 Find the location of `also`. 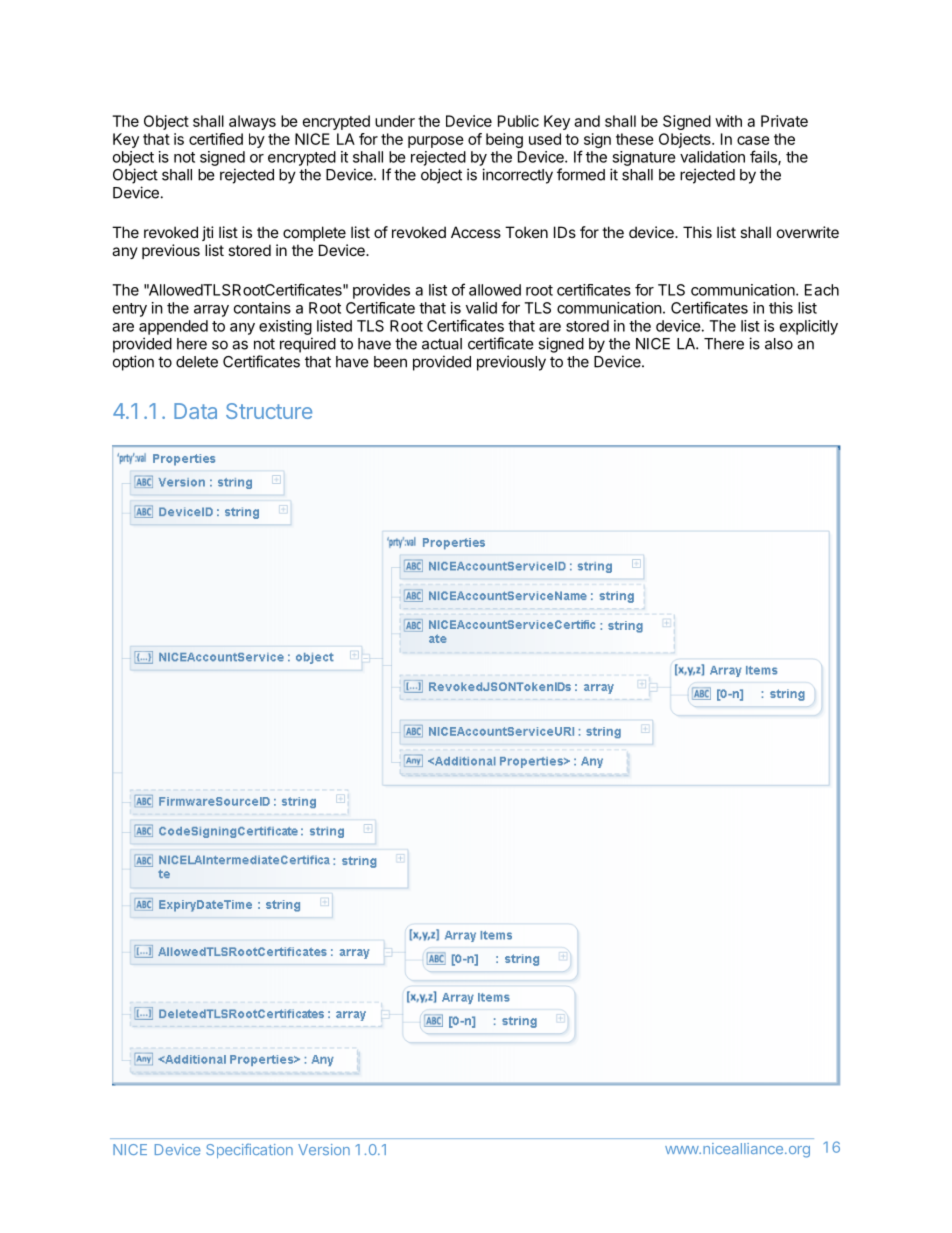

also is located at coordinates (779, 344).
